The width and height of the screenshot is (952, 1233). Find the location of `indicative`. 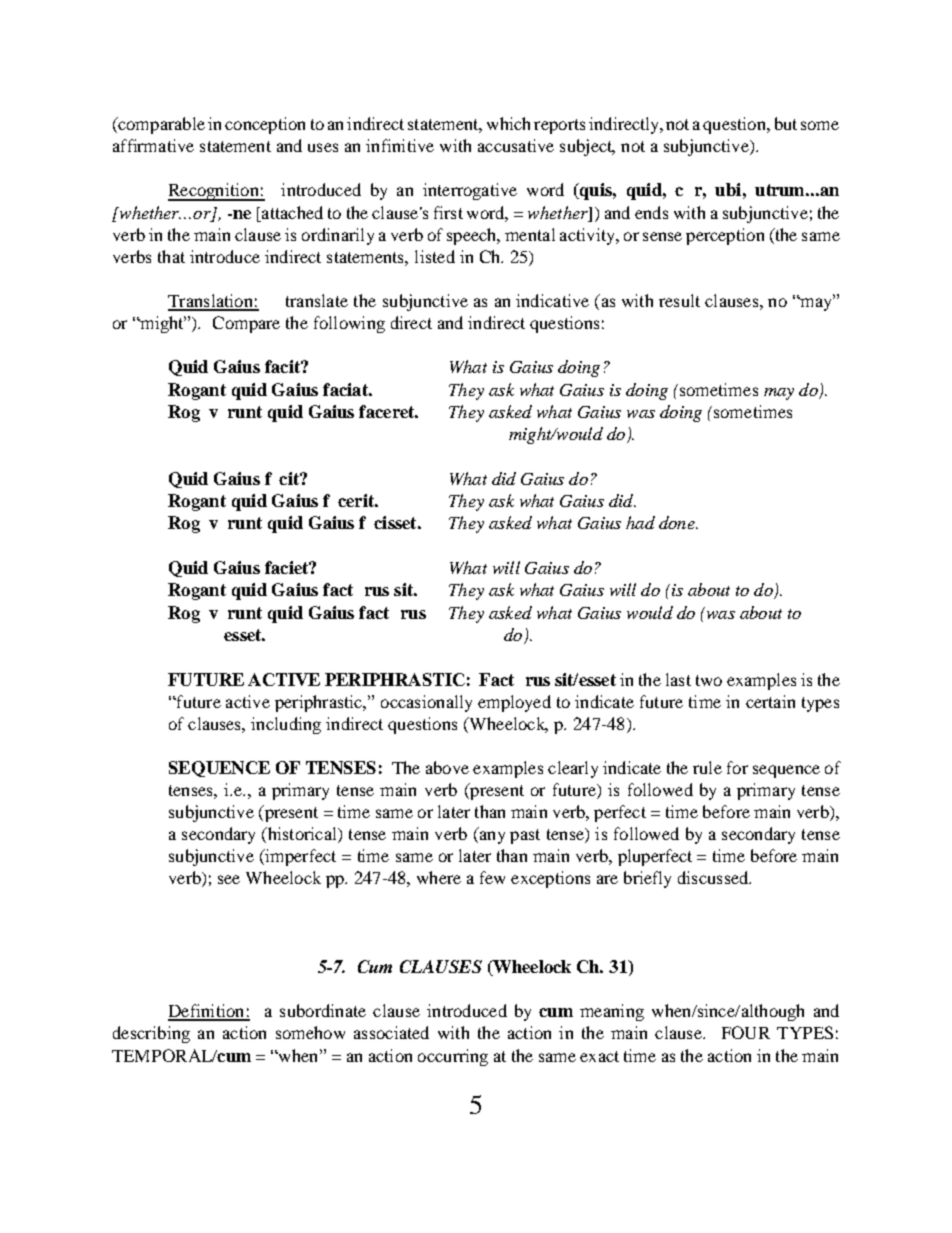

indicative is located at coordinates (552, 300).
